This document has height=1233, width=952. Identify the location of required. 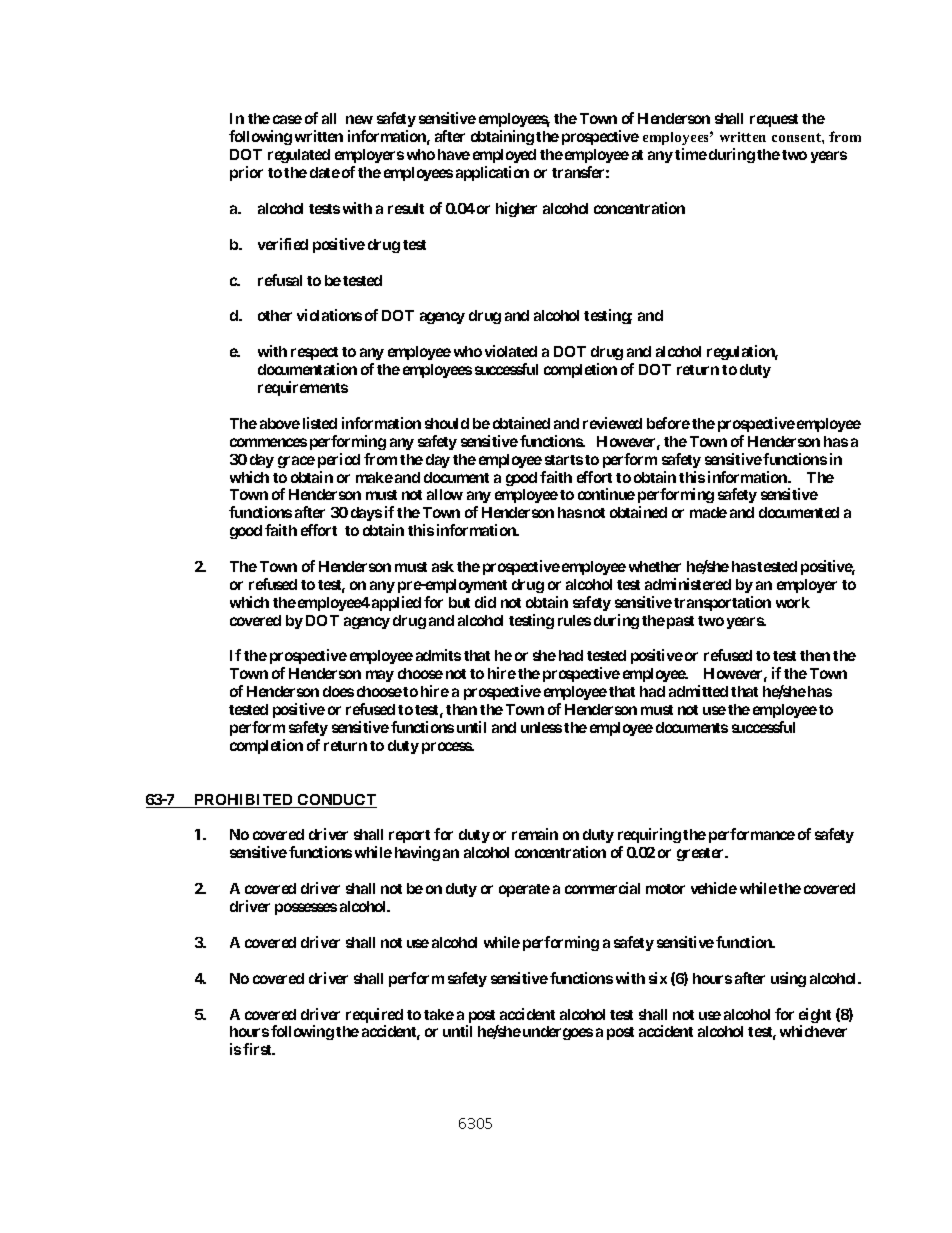
(374, 1017).
